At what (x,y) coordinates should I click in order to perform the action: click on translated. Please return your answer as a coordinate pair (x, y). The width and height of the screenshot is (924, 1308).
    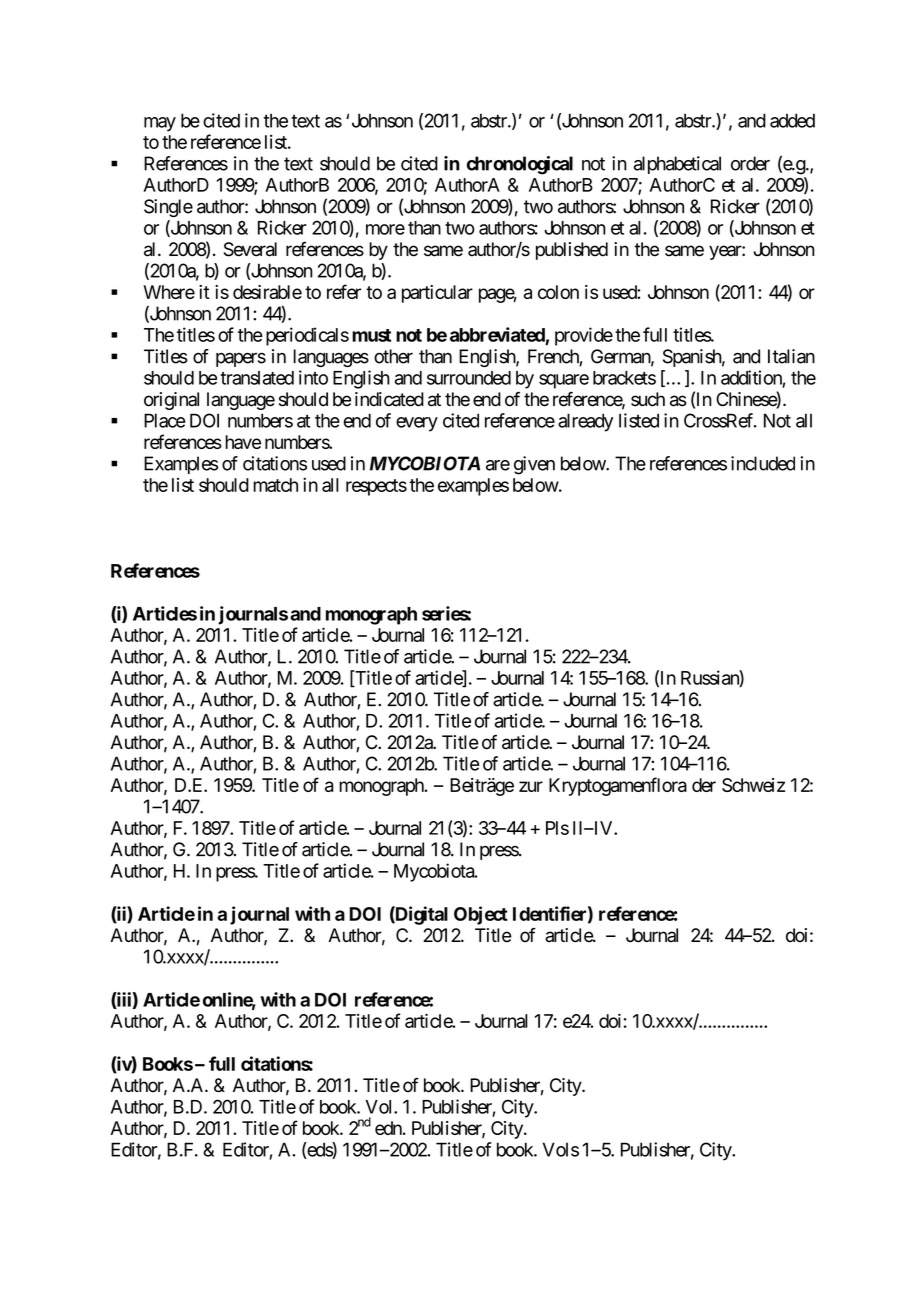
    Looking at the image, I should click on (257, 378).
